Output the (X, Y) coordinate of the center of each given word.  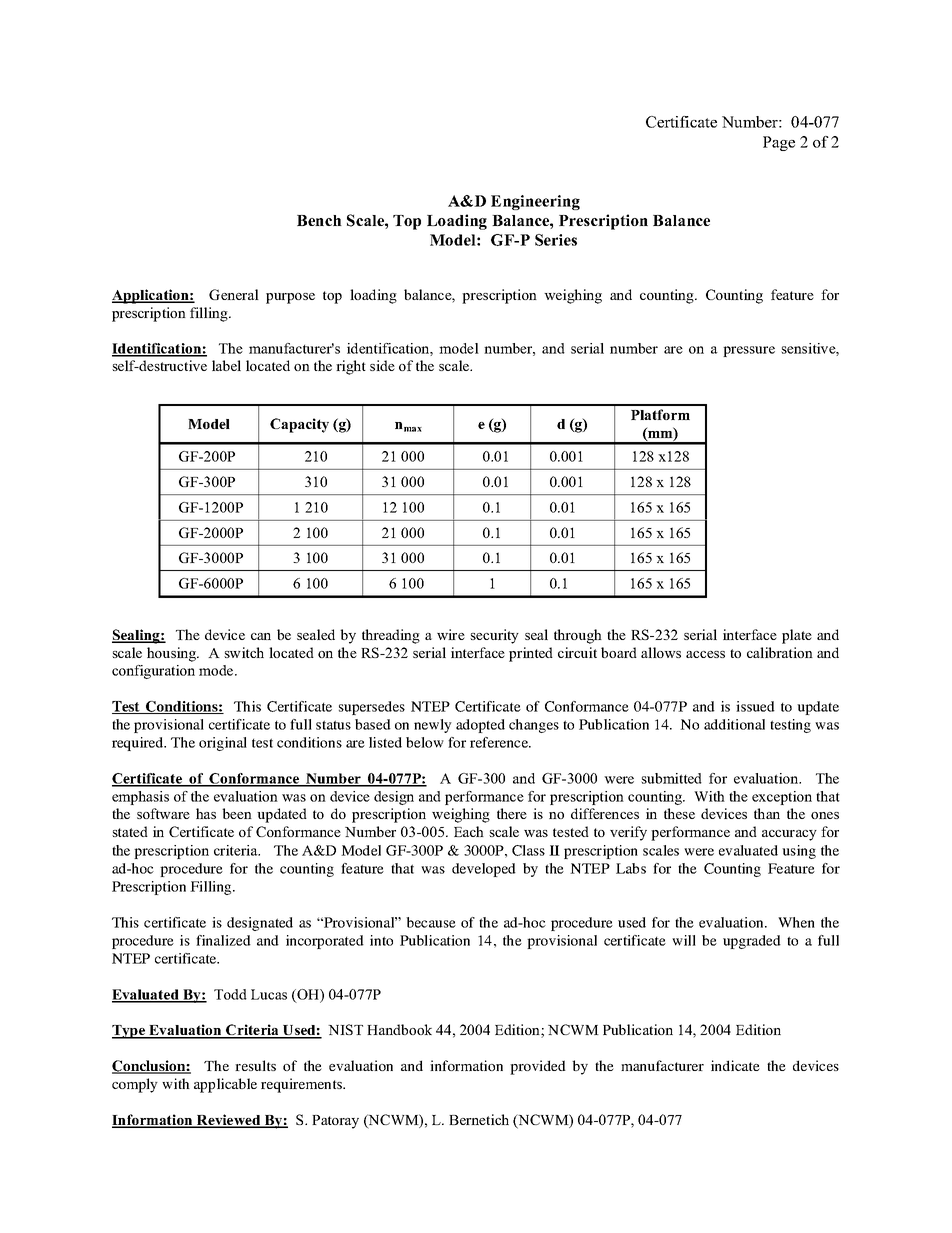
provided (538, 1067)
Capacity (299, 425)
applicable (225, 1085)
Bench (319, 220)
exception (782, 798)
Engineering (535, 202)
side (382, 365)
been (237, 813)
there (512, 813)
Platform (660, 414)
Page (779, 143)
